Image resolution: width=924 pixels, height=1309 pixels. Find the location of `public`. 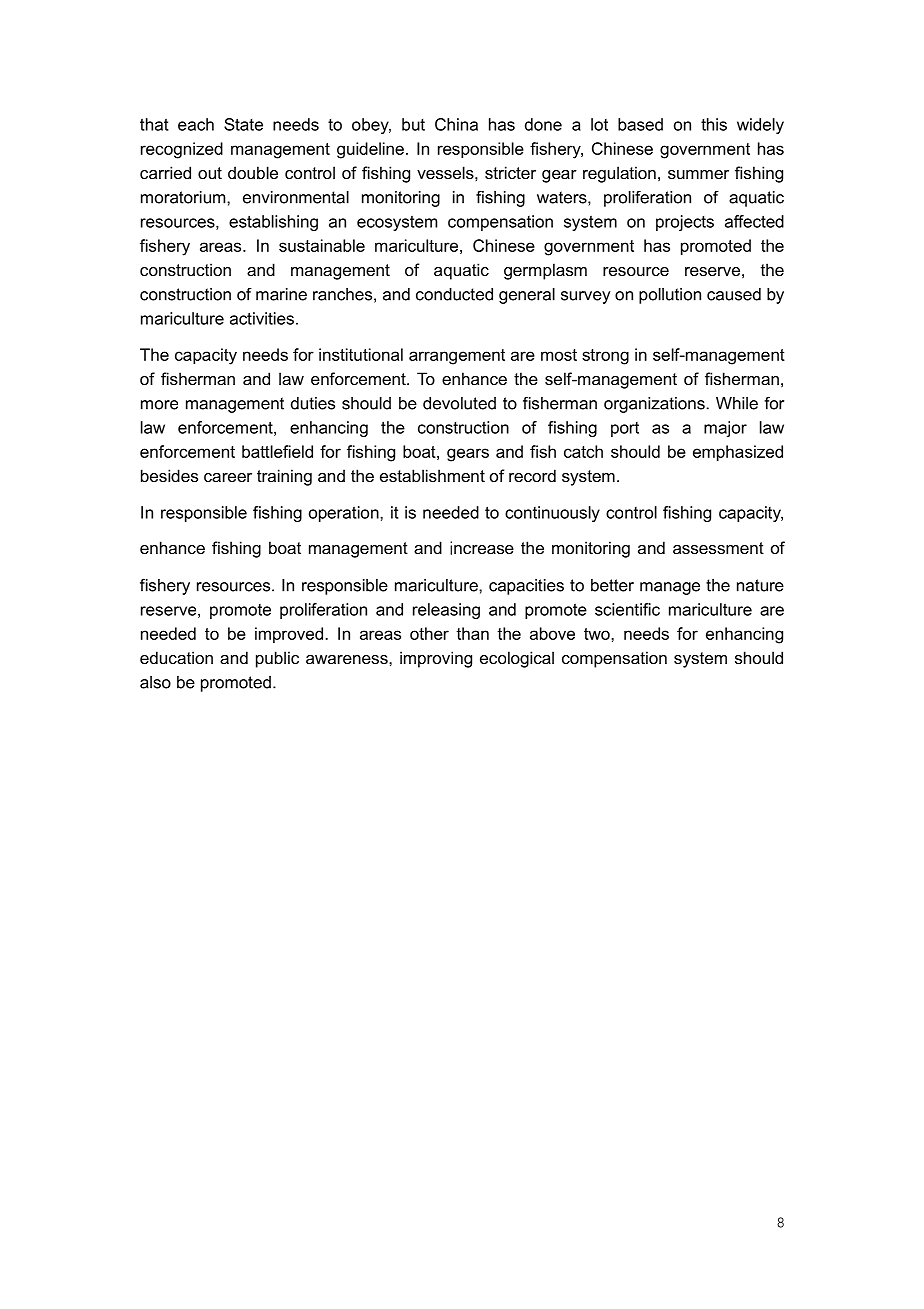

public is located at coordinates (277, 659).
